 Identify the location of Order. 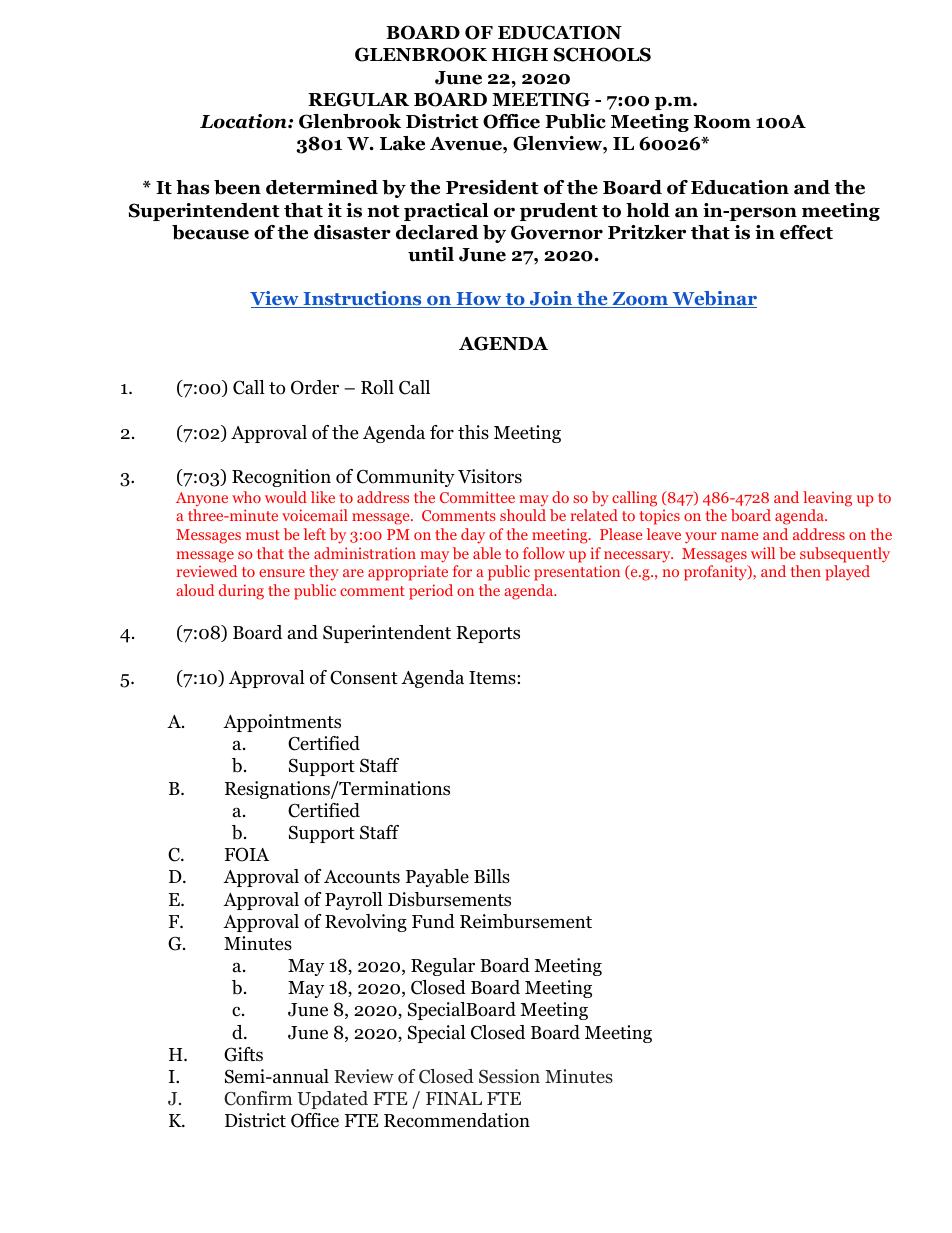
(315, 387).
